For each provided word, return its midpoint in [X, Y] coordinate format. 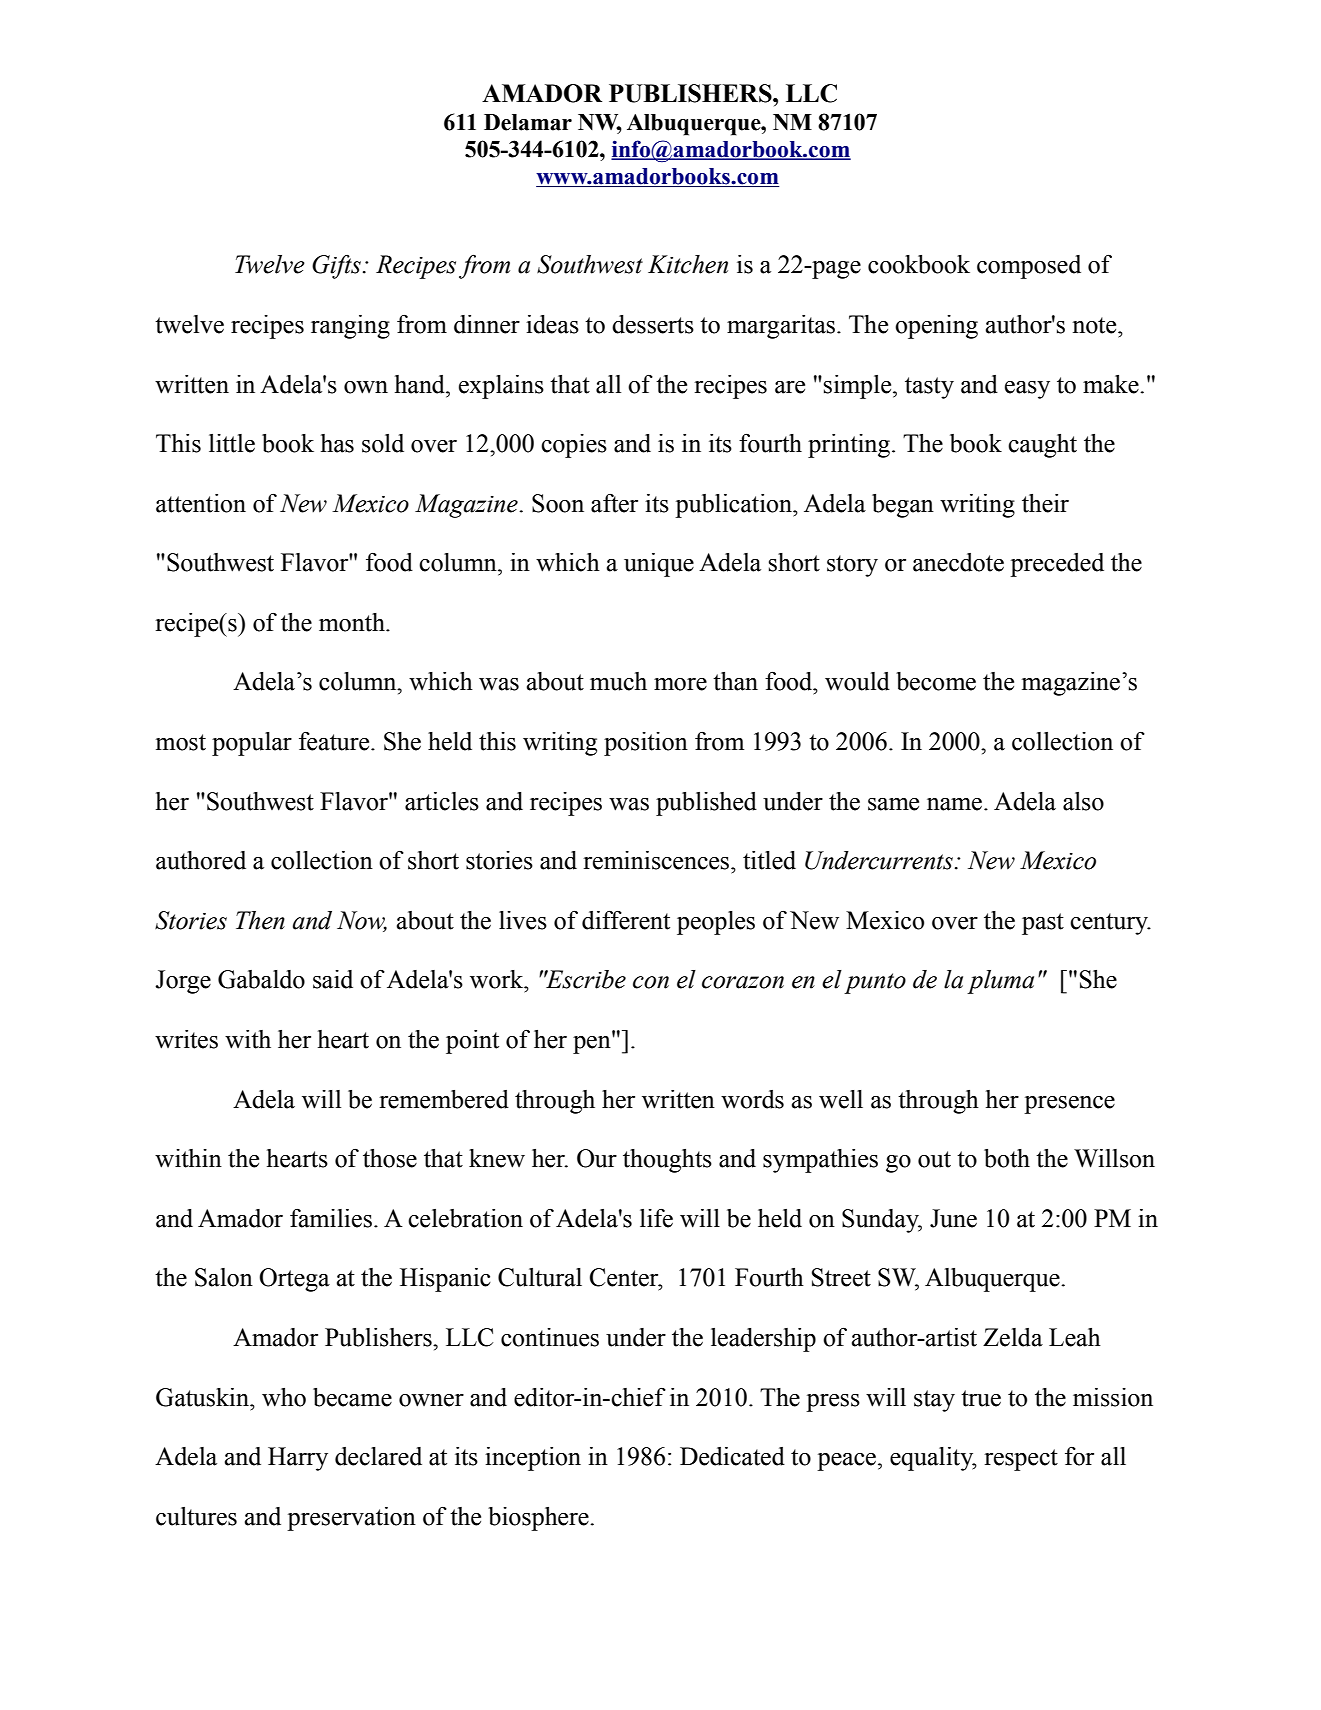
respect [1021, 1460]
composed [1029, 267]
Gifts [336, 267]
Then [260, 920]
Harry [298, 1459]
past [1043, 924]
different [626, 920]
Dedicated [732, 1456]
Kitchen [688, 264]
